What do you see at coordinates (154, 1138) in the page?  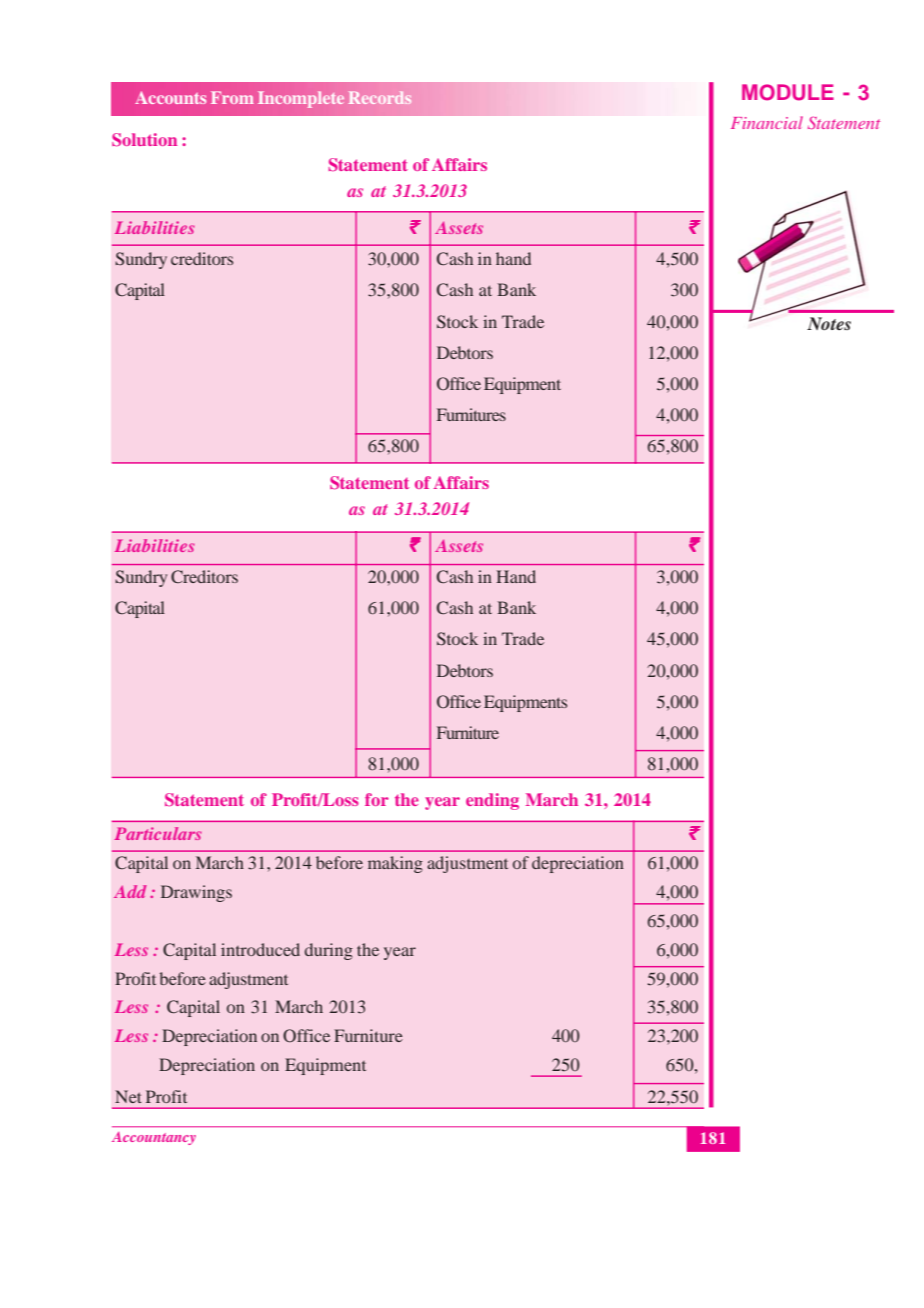 I see `Accountancy` at bounding box center [154, 1138].
